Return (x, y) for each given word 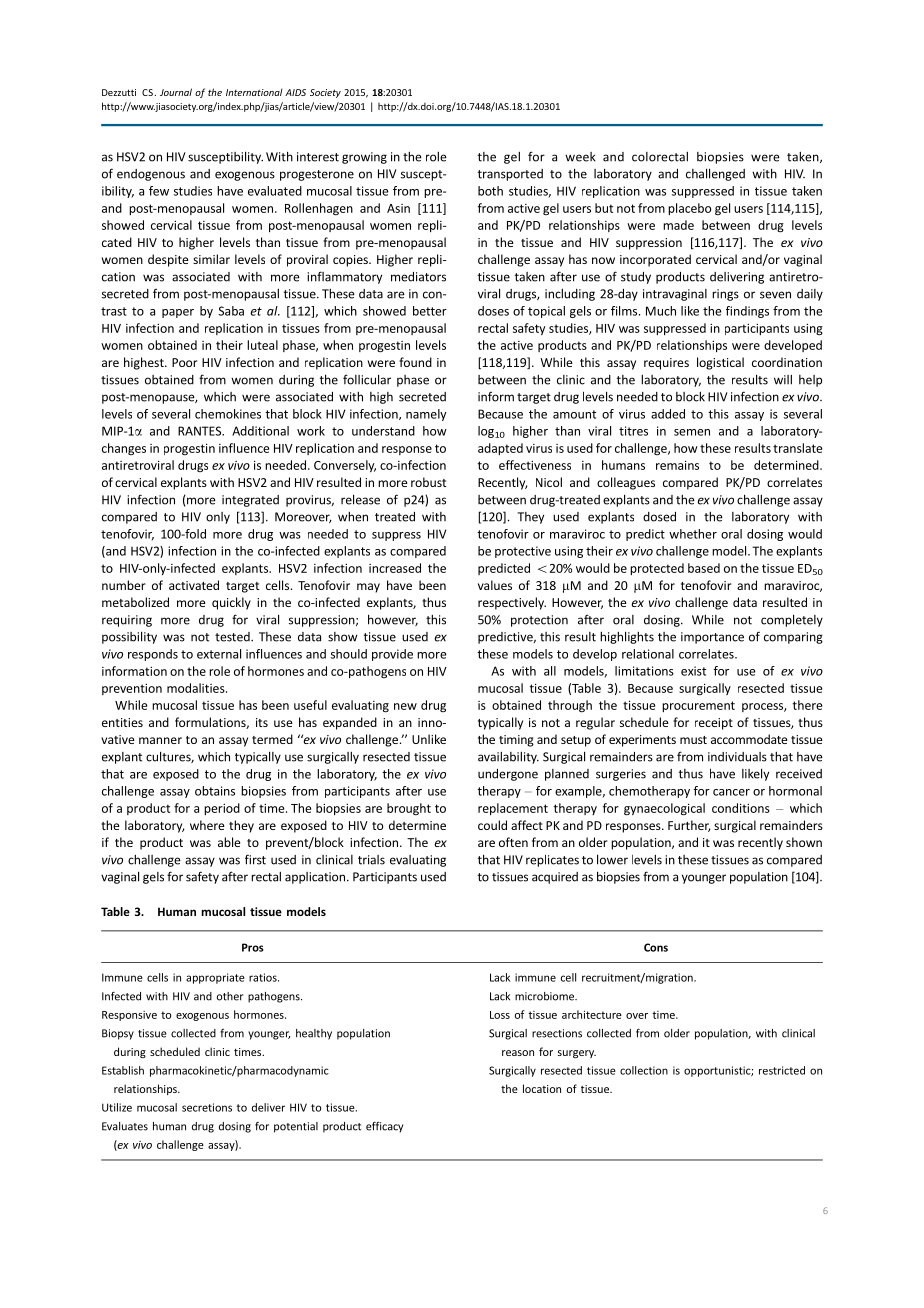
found (415, 362)
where (207, 825)
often (513, 842)
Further (689, 826)
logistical (720, 363)
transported (510, 175)
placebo (689, 209)
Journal (176, 92)
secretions (207, 1107)
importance (712, 638)
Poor (185, 362)
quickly (231, 603)
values (495, 585)
